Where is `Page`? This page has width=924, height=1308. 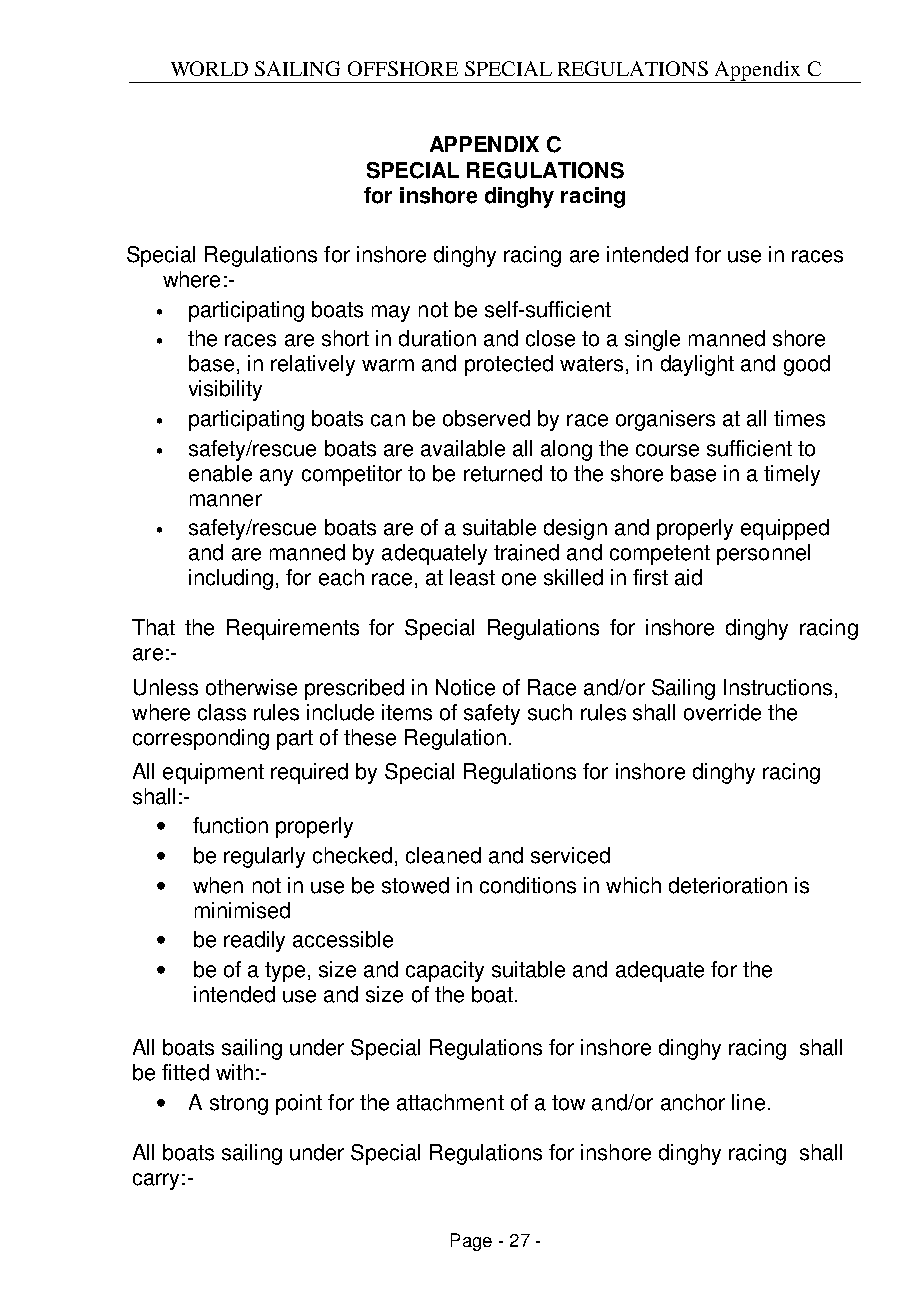 Page is located at coordinates (471, 1242).
